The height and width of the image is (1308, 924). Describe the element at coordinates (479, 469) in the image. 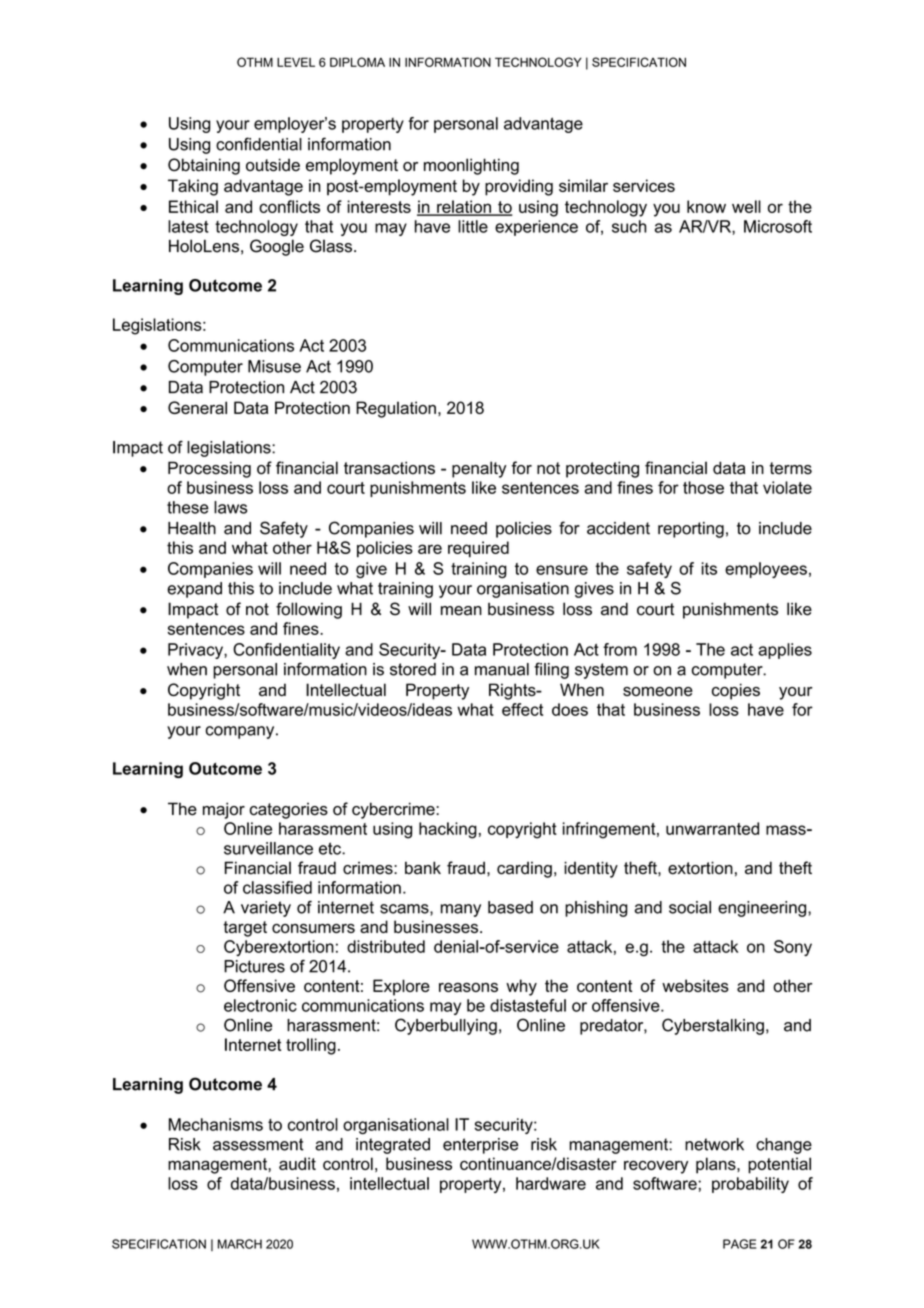

I see `penalty` at that location.
